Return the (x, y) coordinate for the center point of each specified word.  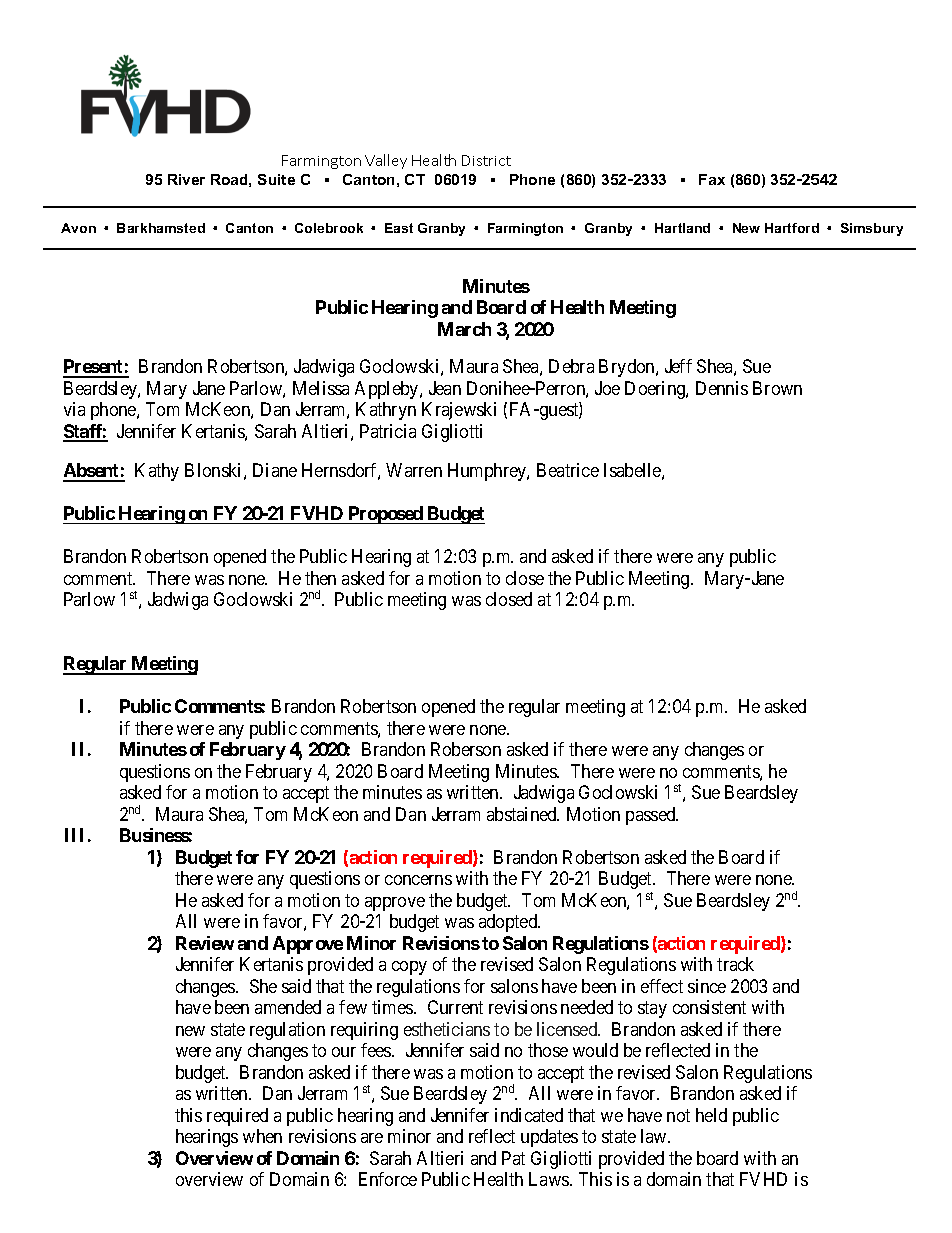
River (186, 179)
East (399, 228)
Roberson (466, 749)
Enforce (388, 1179)
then (320, 578)
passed (652, 816)
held (711, 1115)
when (262, 1136)
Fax (712, 179)
